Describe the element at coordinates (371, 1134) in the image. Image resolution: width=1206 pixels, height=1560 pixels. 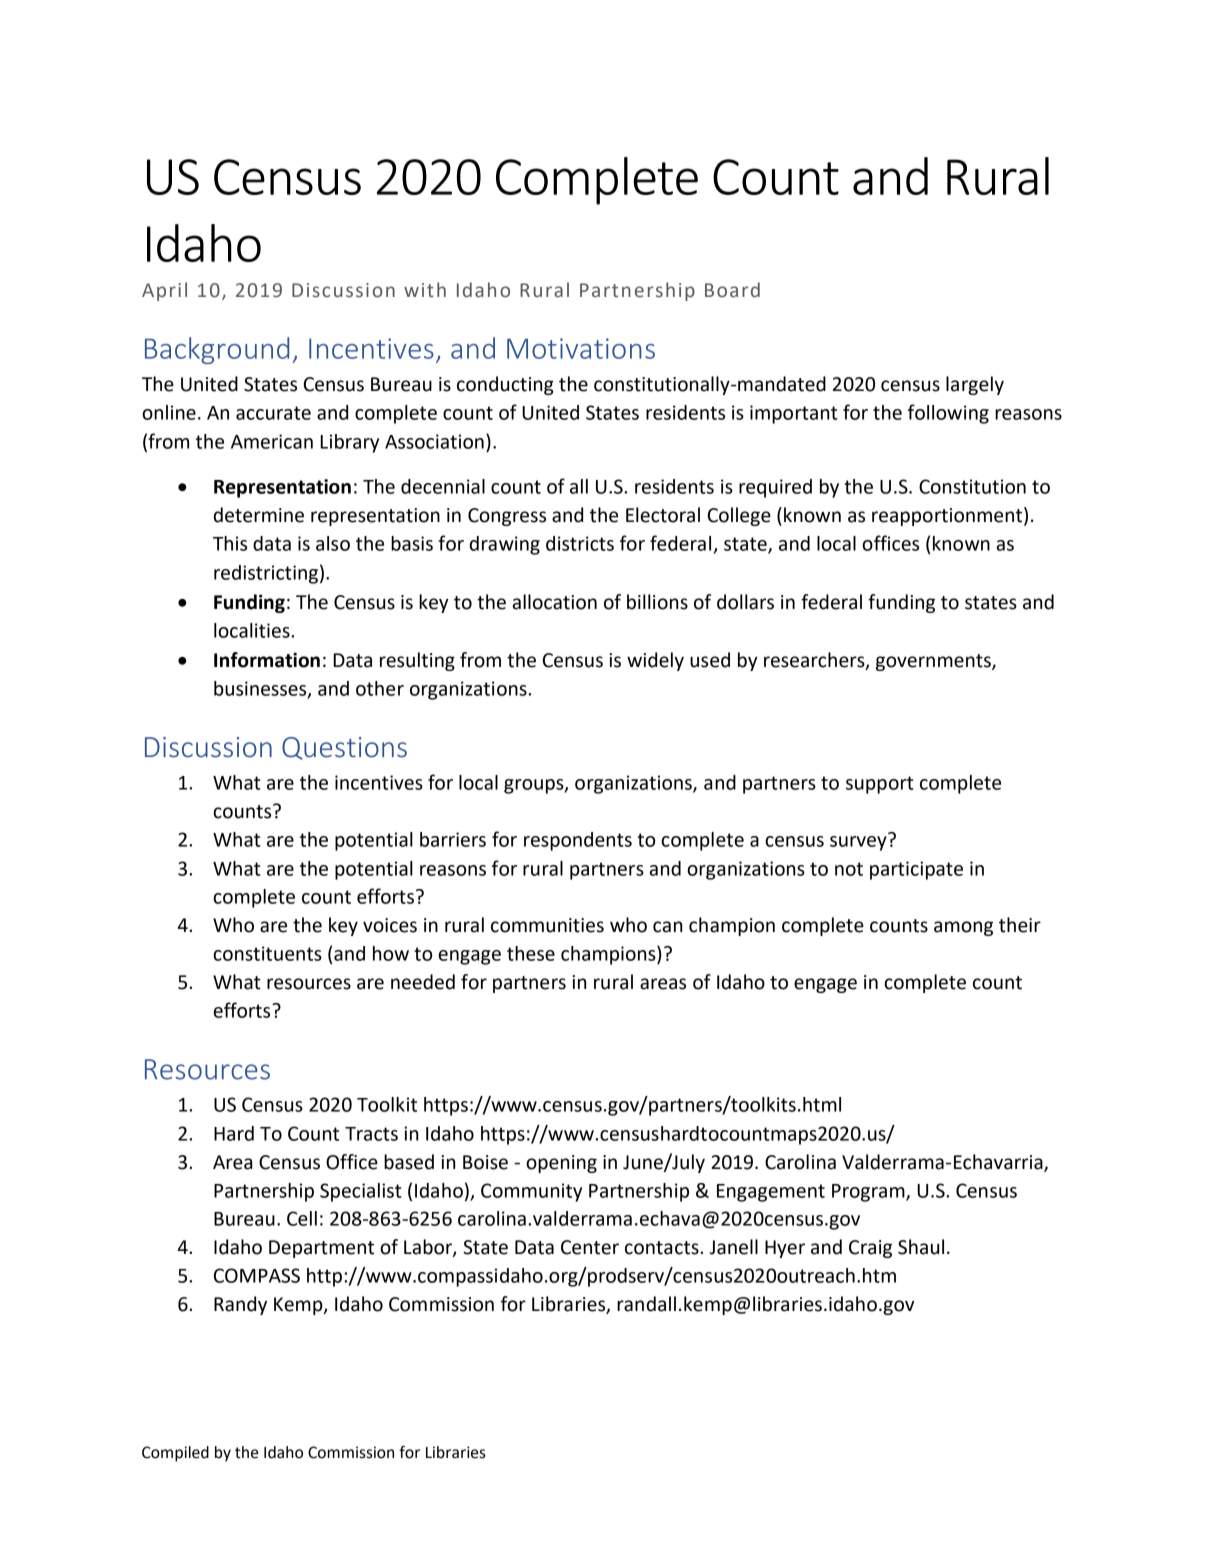
I see `Tracts` at that location.
